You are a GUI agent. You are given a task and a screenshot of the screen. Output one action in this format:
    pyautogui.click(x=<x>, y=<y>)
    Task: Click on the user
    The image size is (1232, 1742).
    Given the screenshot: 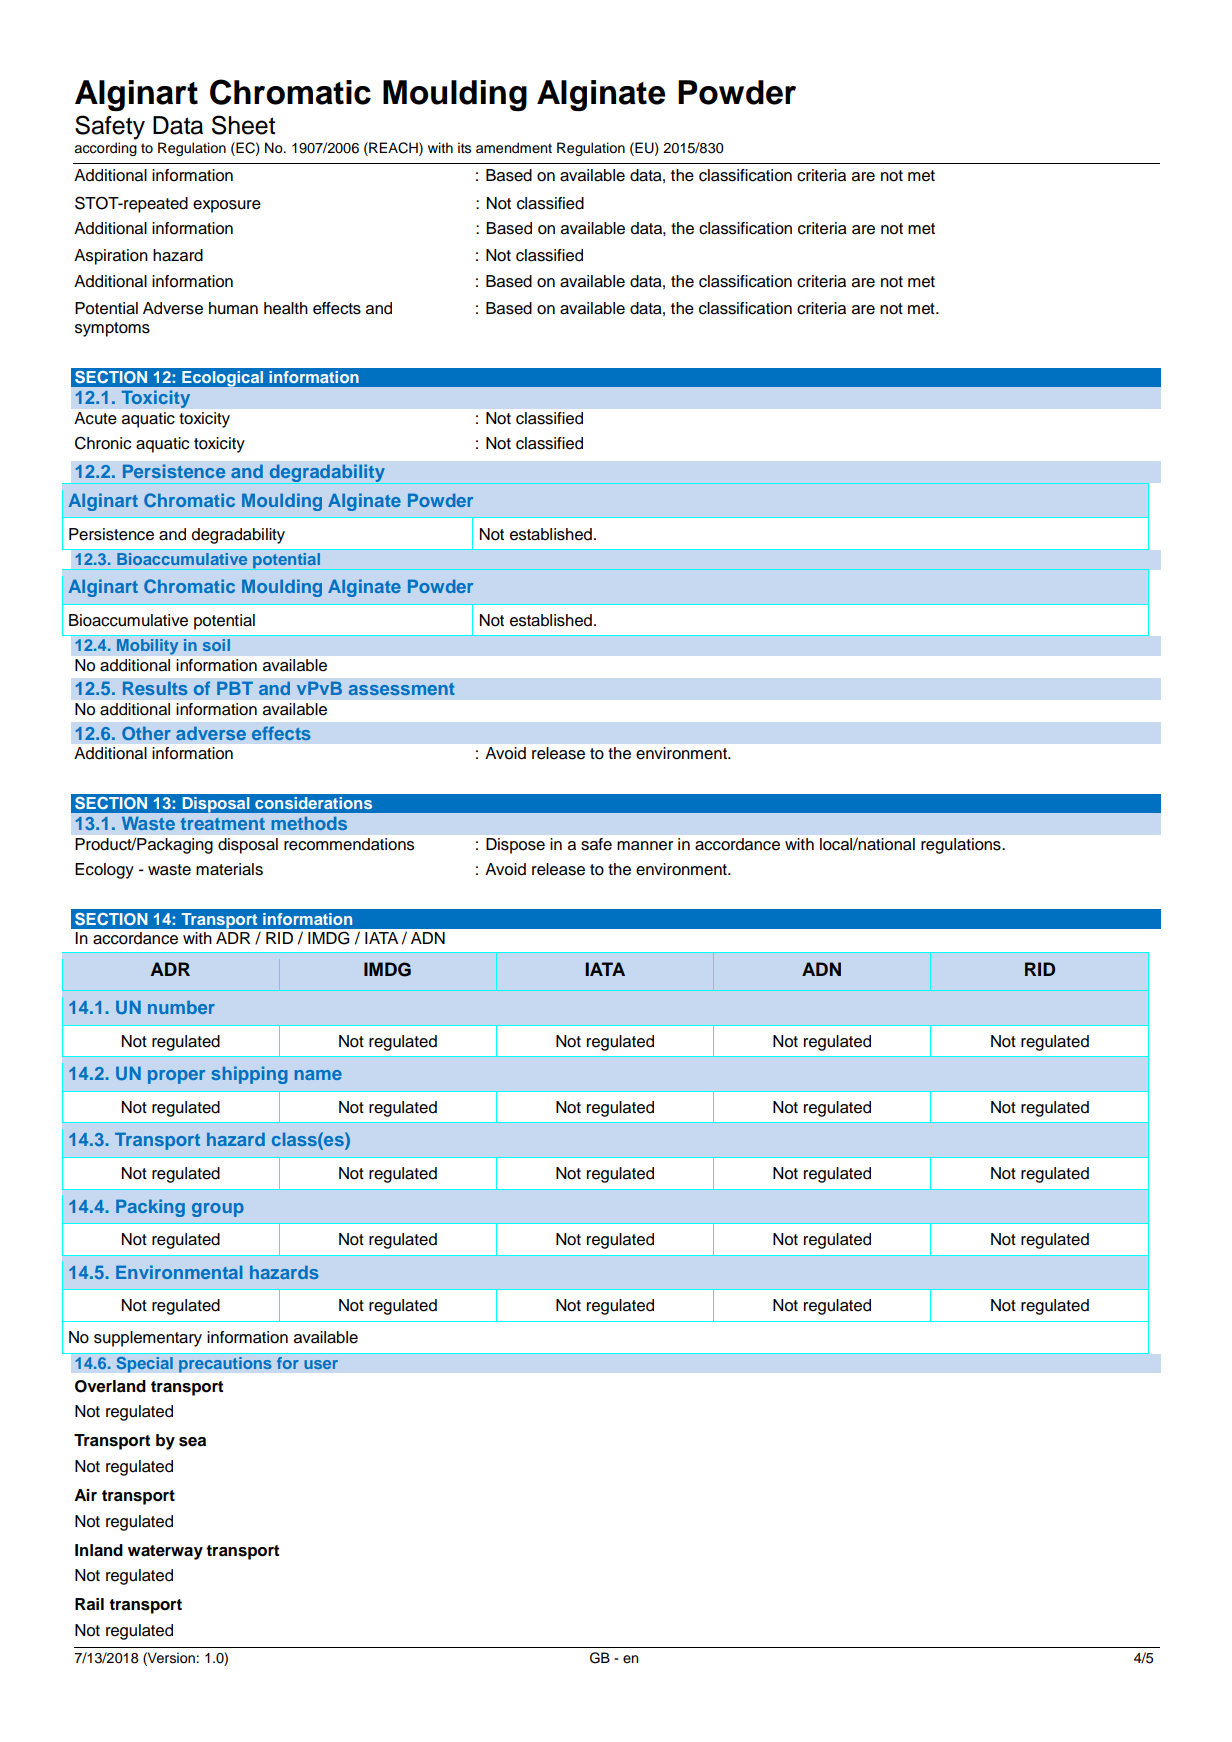 What is the action you would take?
    pyautogui.click(x=321, y=1364)
